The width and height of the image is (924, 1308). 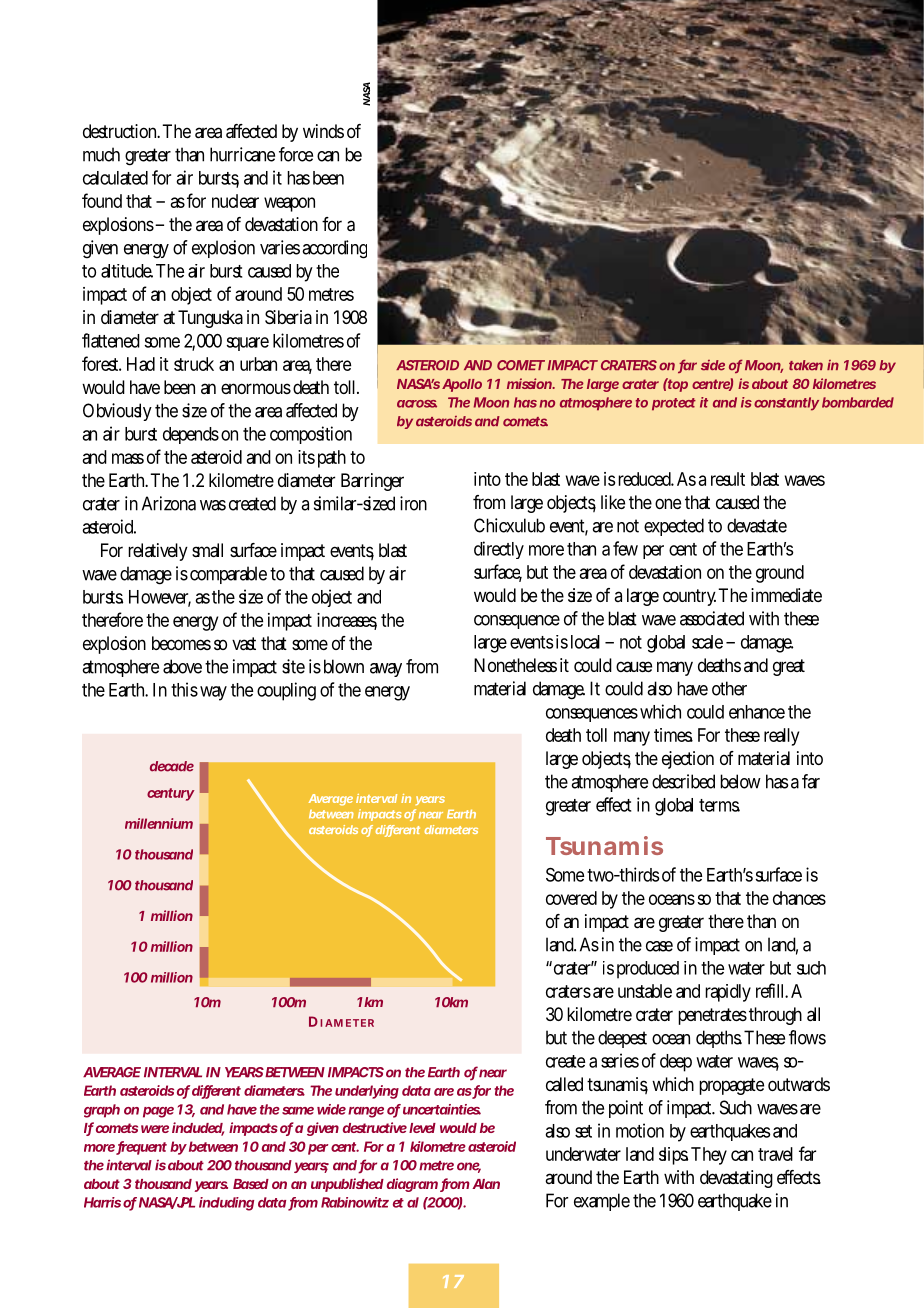 What do you see at coordinates (386, 670) in the image?
I see `away` at bounding box center [386, 670].
